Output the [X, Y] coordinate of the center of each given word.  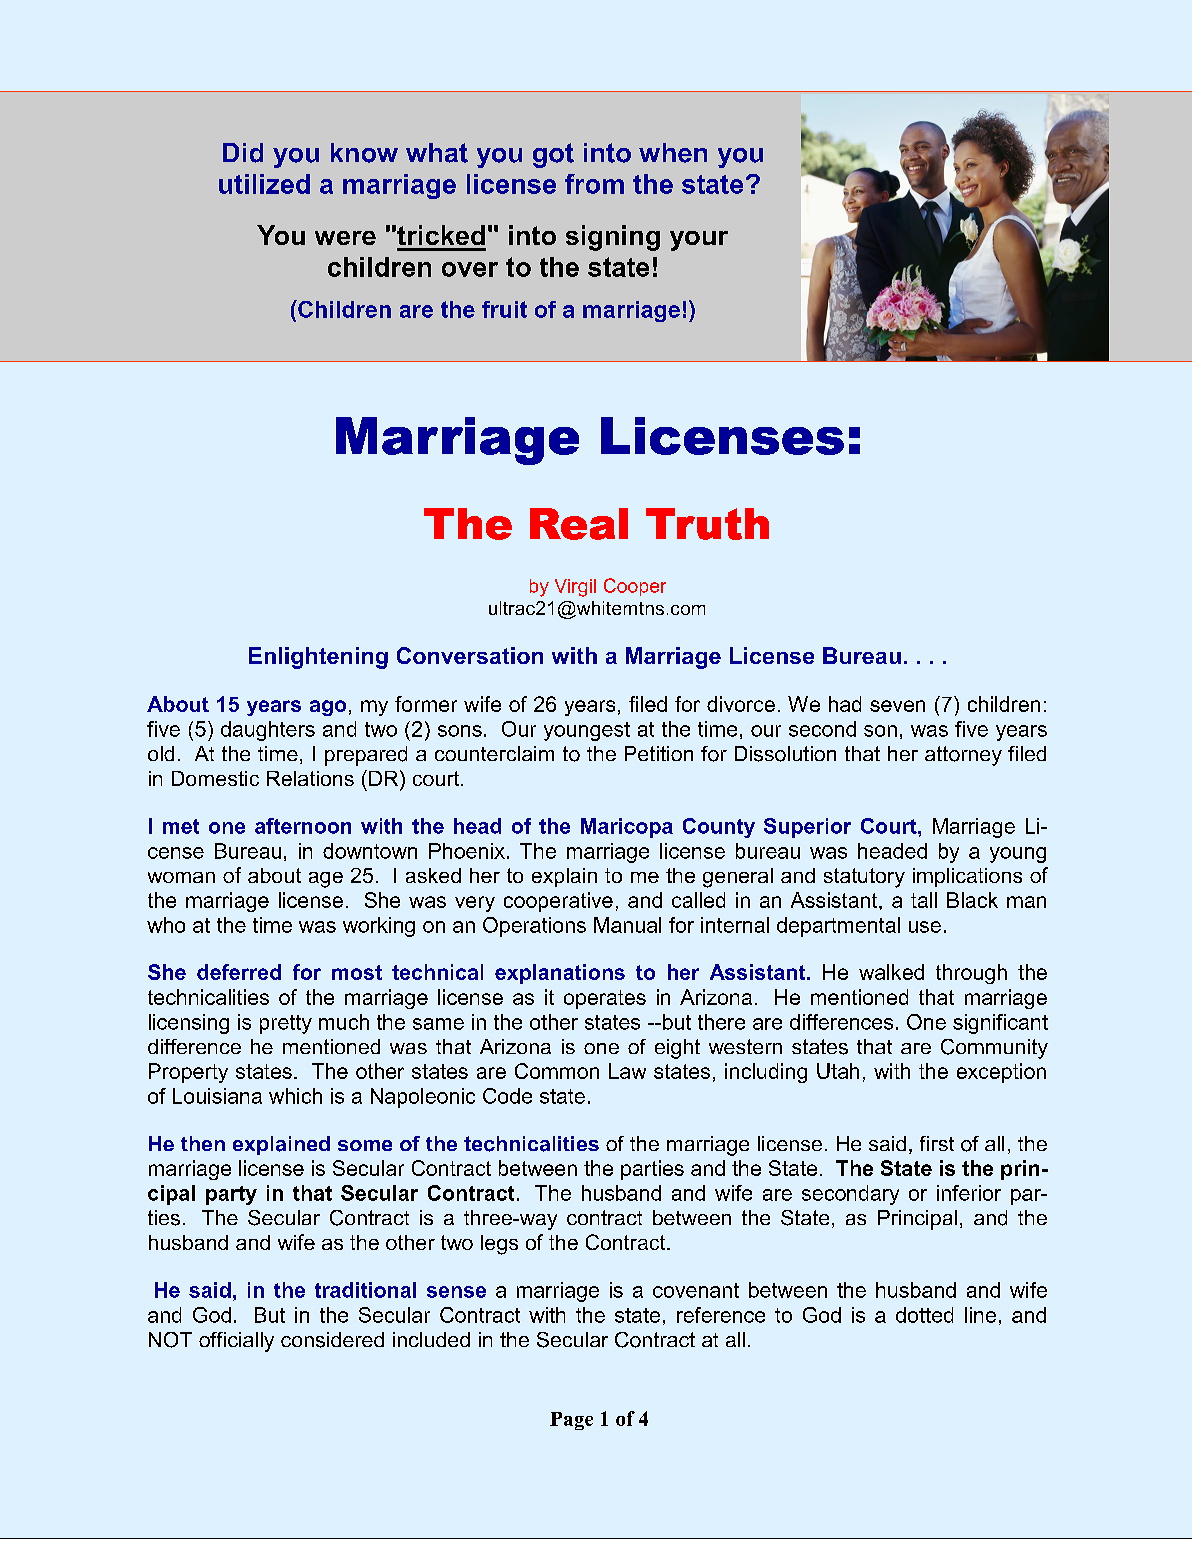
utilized [264, 184]
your [699, 241]
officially [236, 1342]
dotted [924, 1315]
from [594, 184]
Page [571, 1421]
